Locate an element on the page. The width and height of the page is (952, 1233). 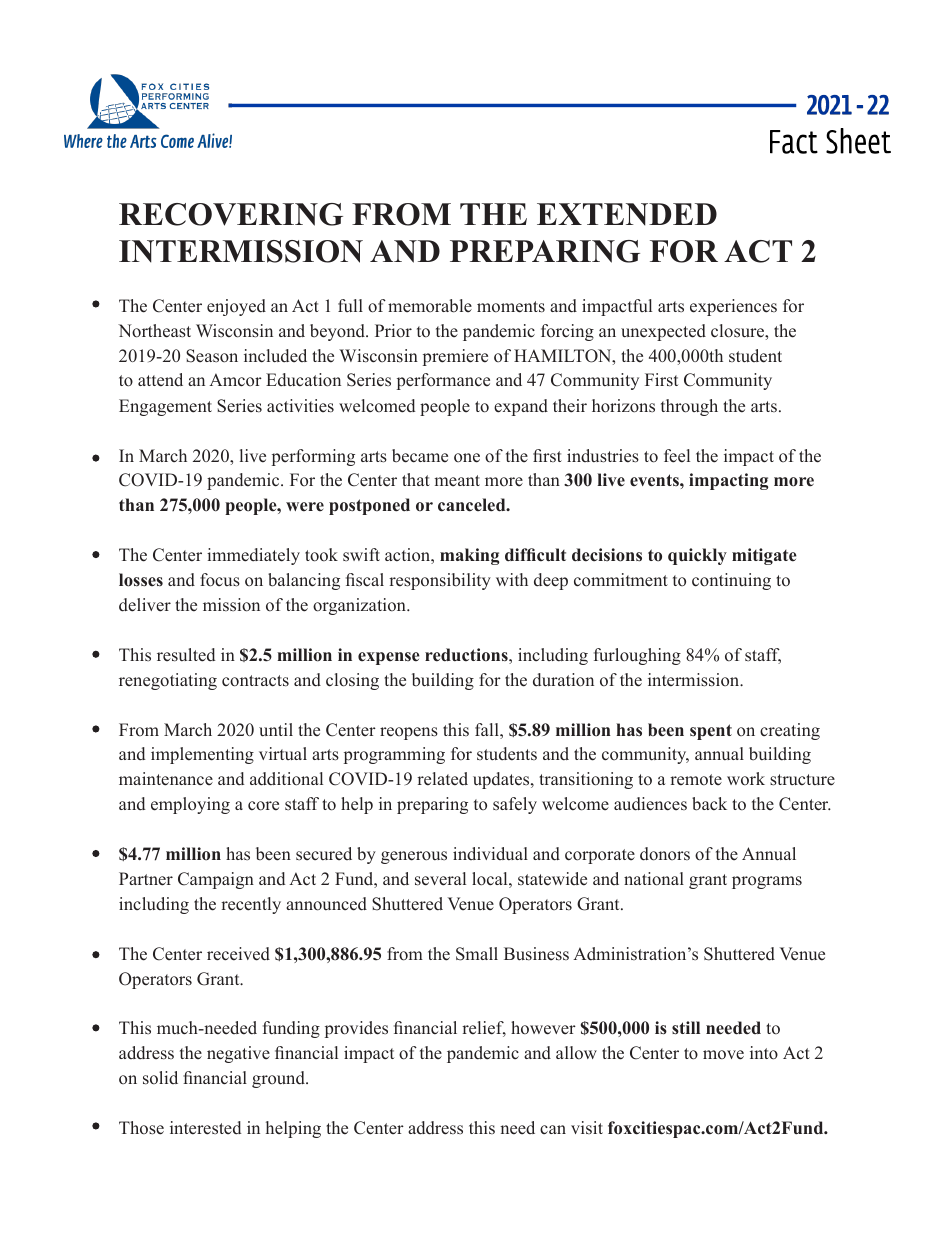
back is located at coordinates (709, 804).
